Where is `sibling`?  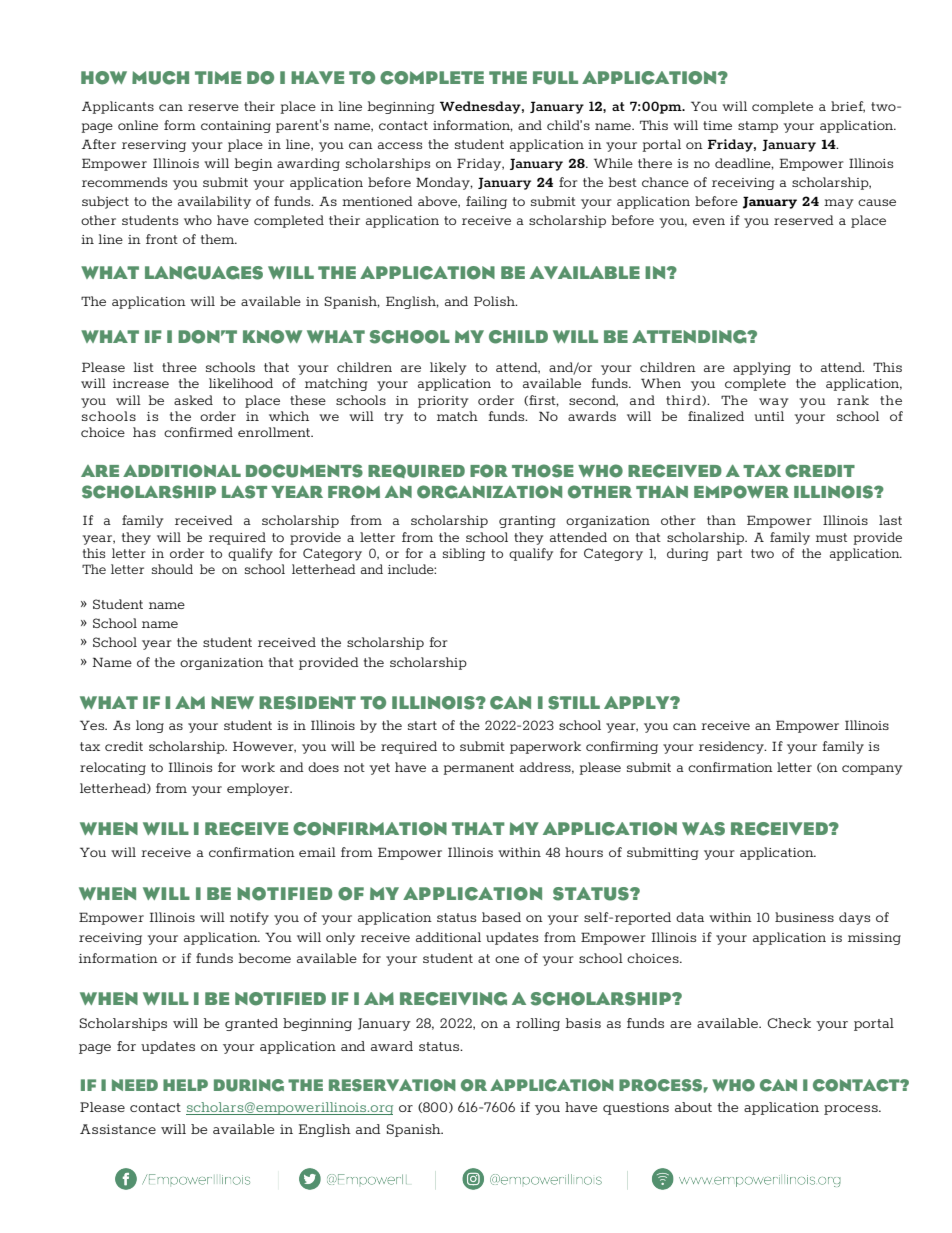
sibling is located at coordinates (464, 554).
